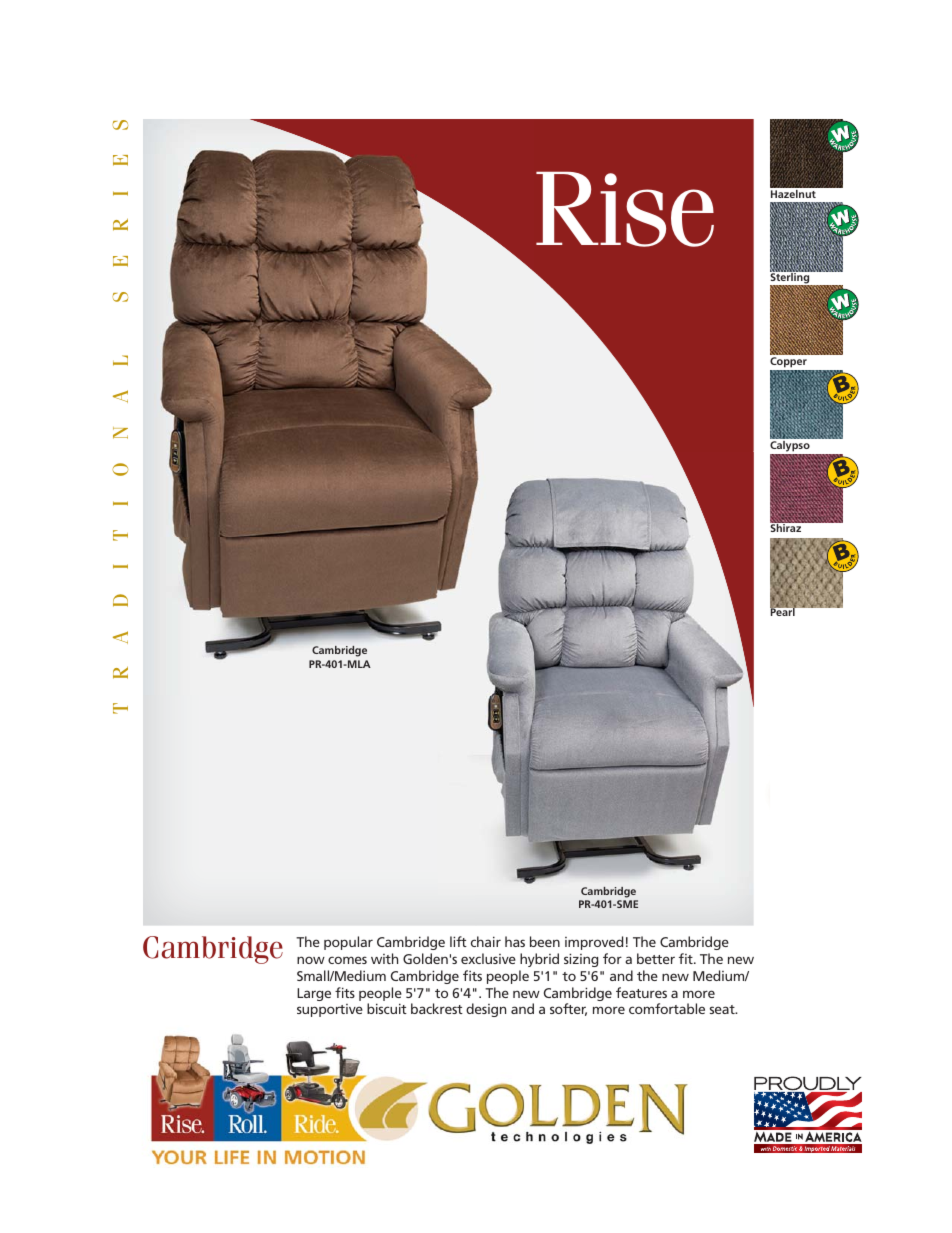 This screenshot has height=1233, width=952. What do you see at coordinates (347, 960) in the screenshot?
I see `comes` at bounding box center [347, 960].
